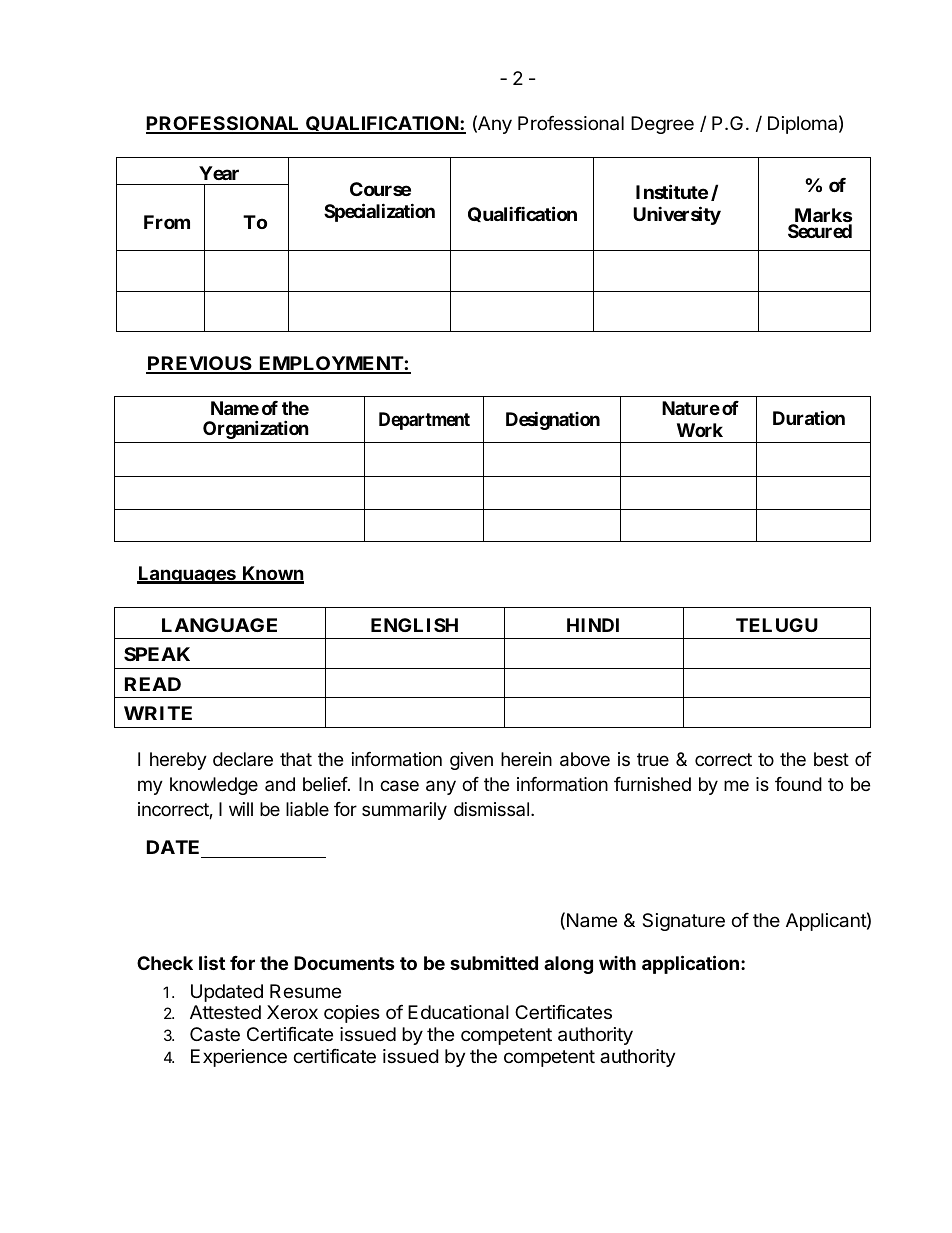  Describe the element at coordinates (553, 420) in the document. I see `Designation` at that location.
